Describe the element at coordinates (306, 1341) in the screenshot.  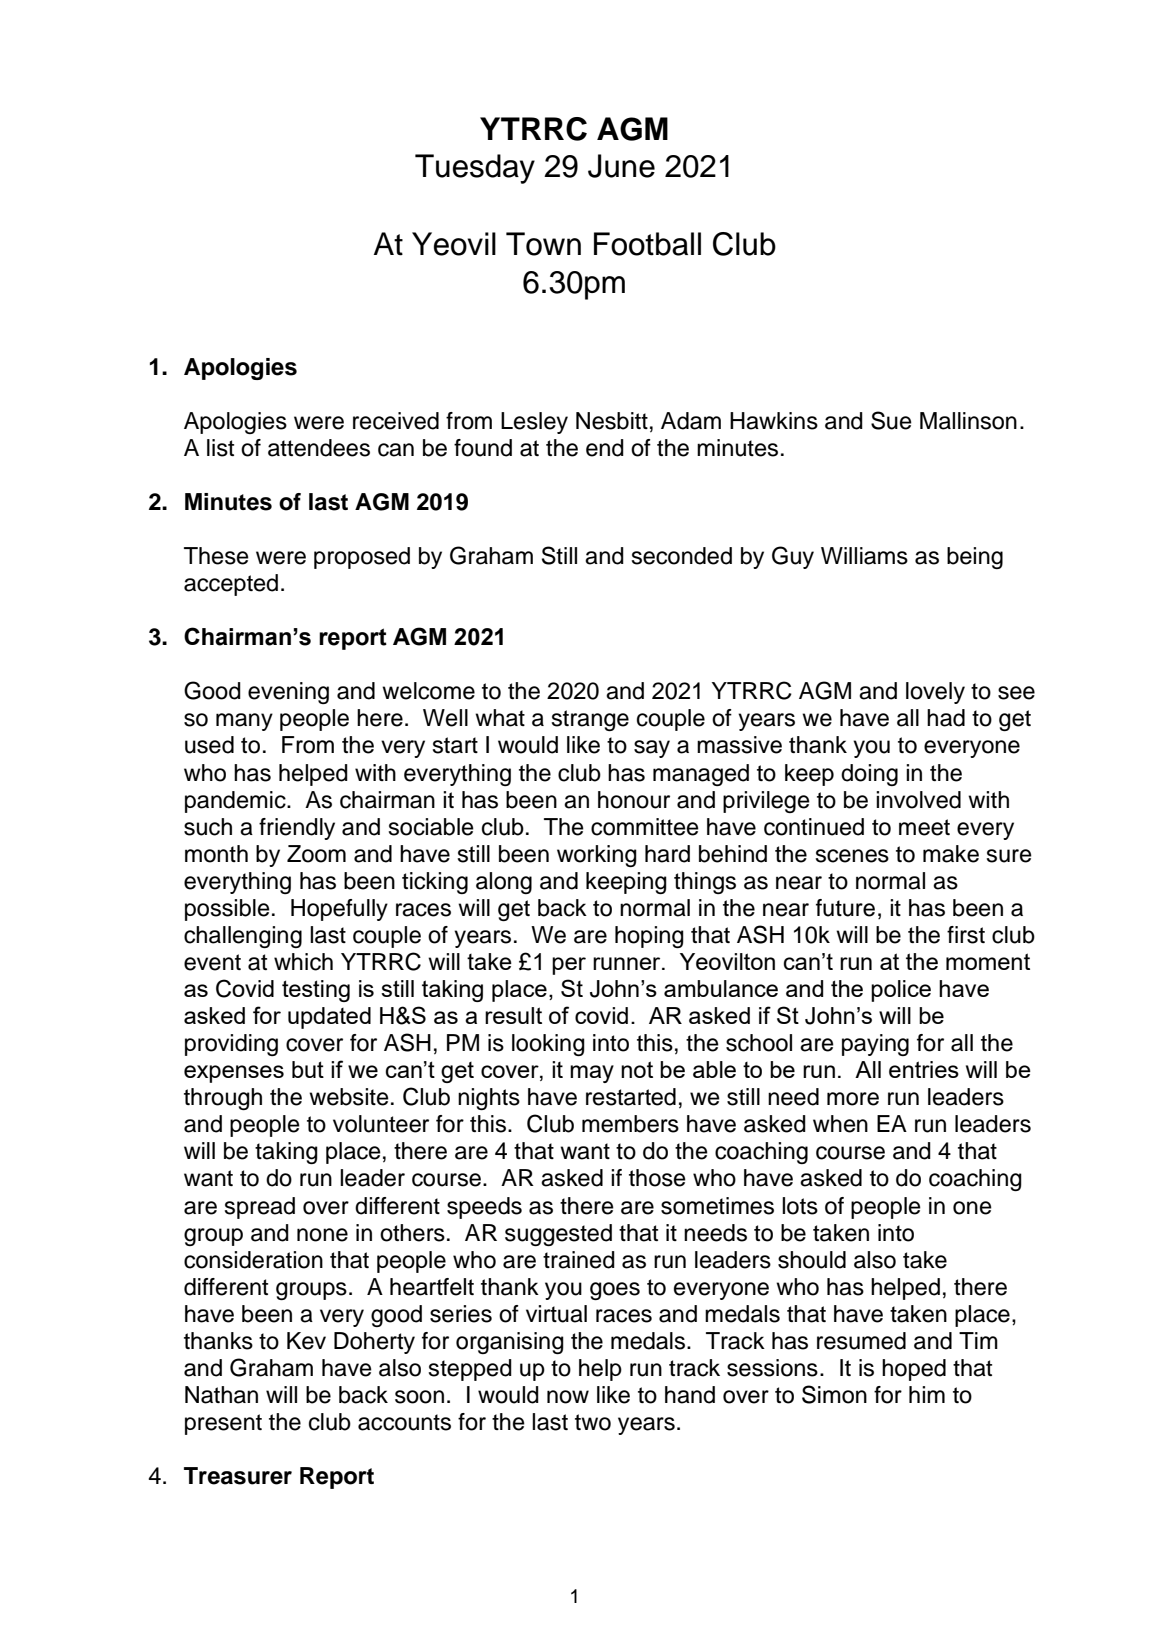
I see `Kev` at that location.
